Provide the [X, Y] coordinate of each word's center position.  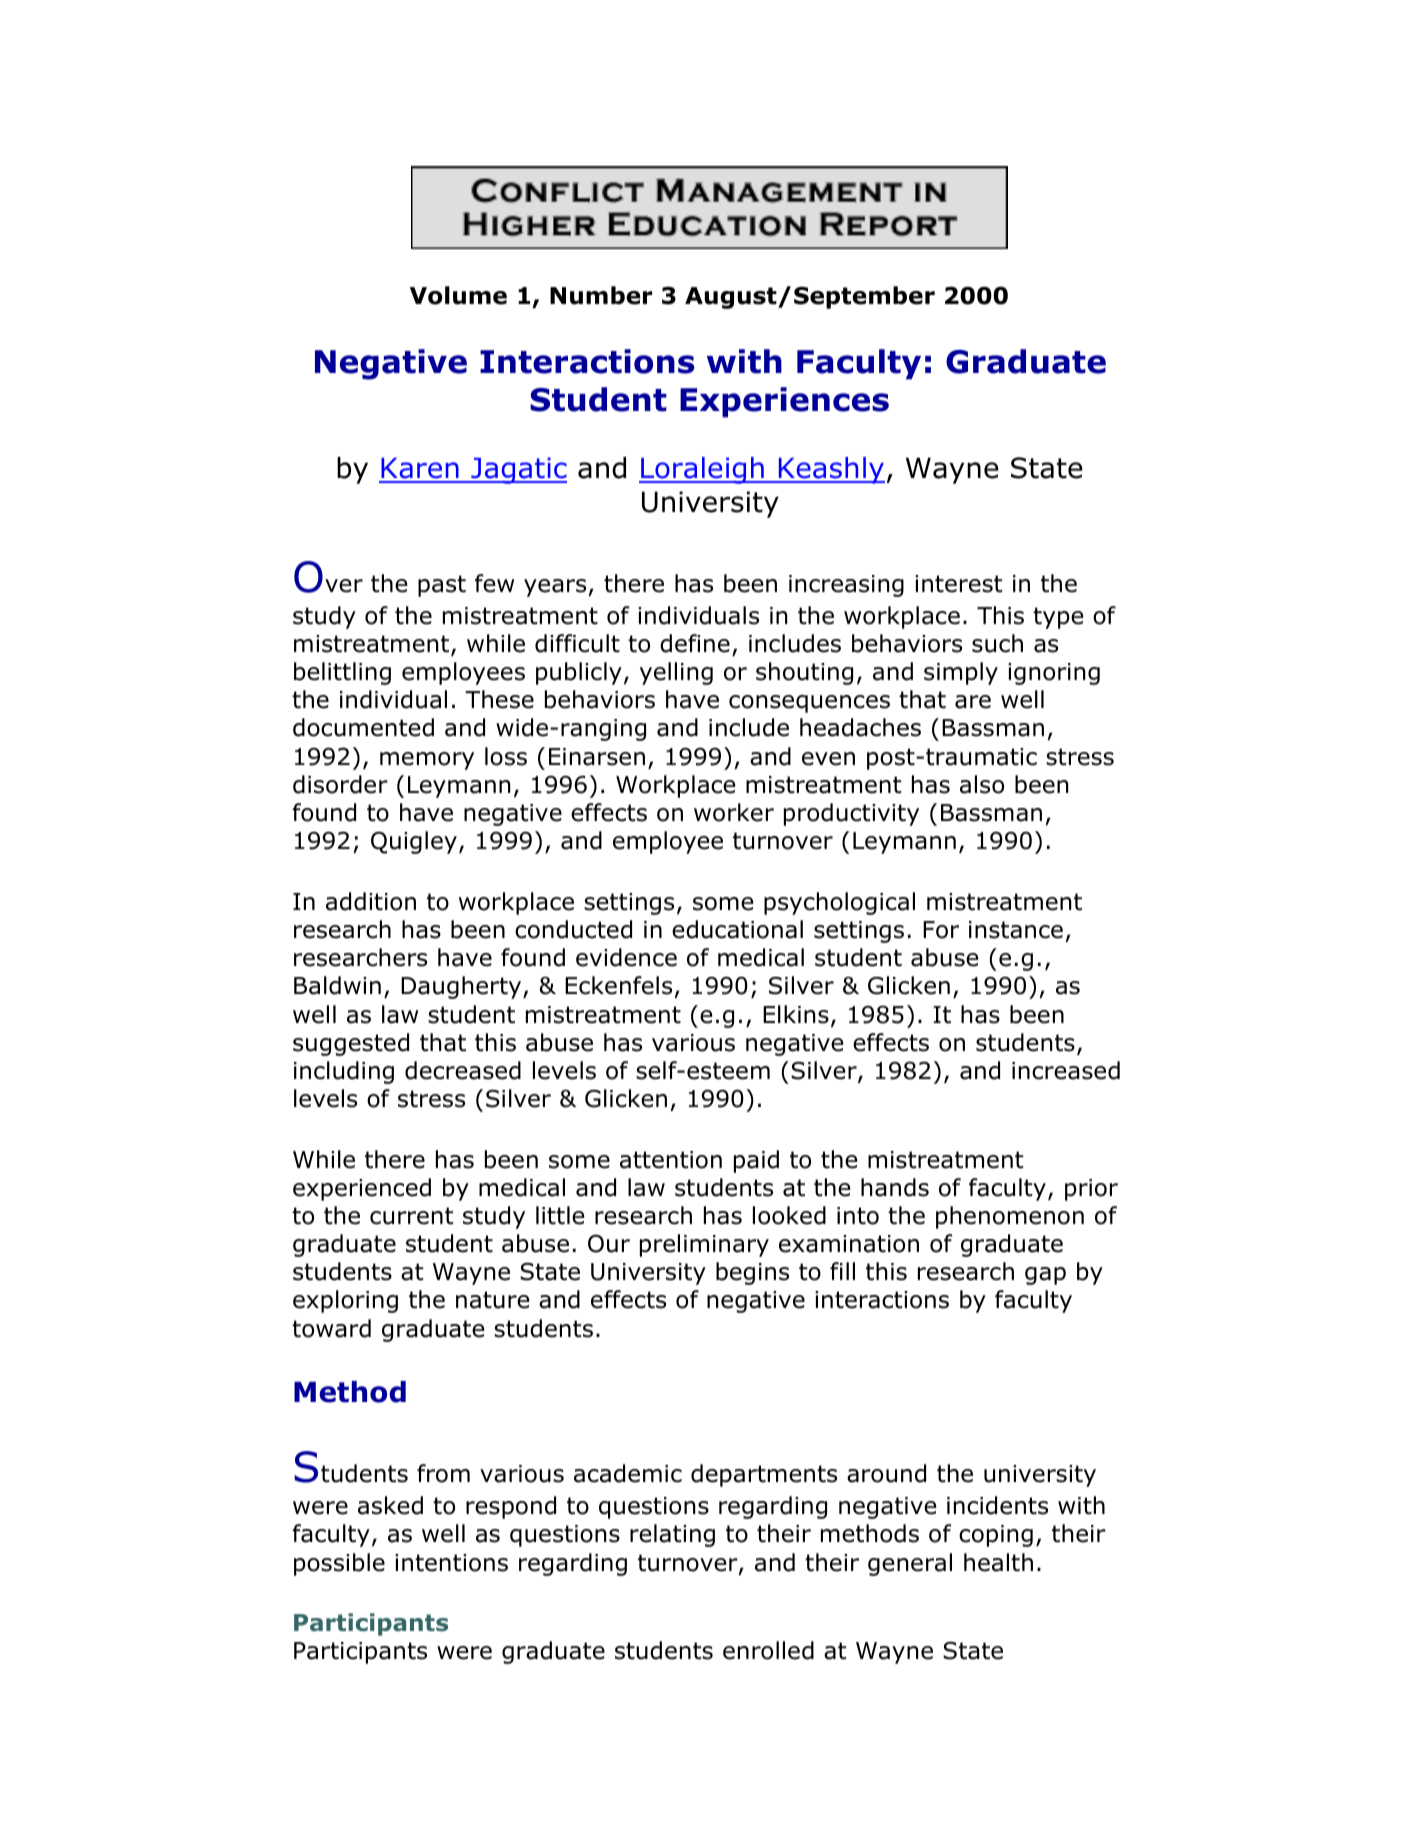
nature [492, 1300]
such [997, 643]
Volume [458, 295]
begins [752, 1273]
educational [737, 929]
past [442, 586]
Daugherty [462, 987]
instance [1016, 930]
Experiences [784, 402]
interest [958, 584]
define [695, 643]
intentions [451, 1563]
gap [1045, 1276]
